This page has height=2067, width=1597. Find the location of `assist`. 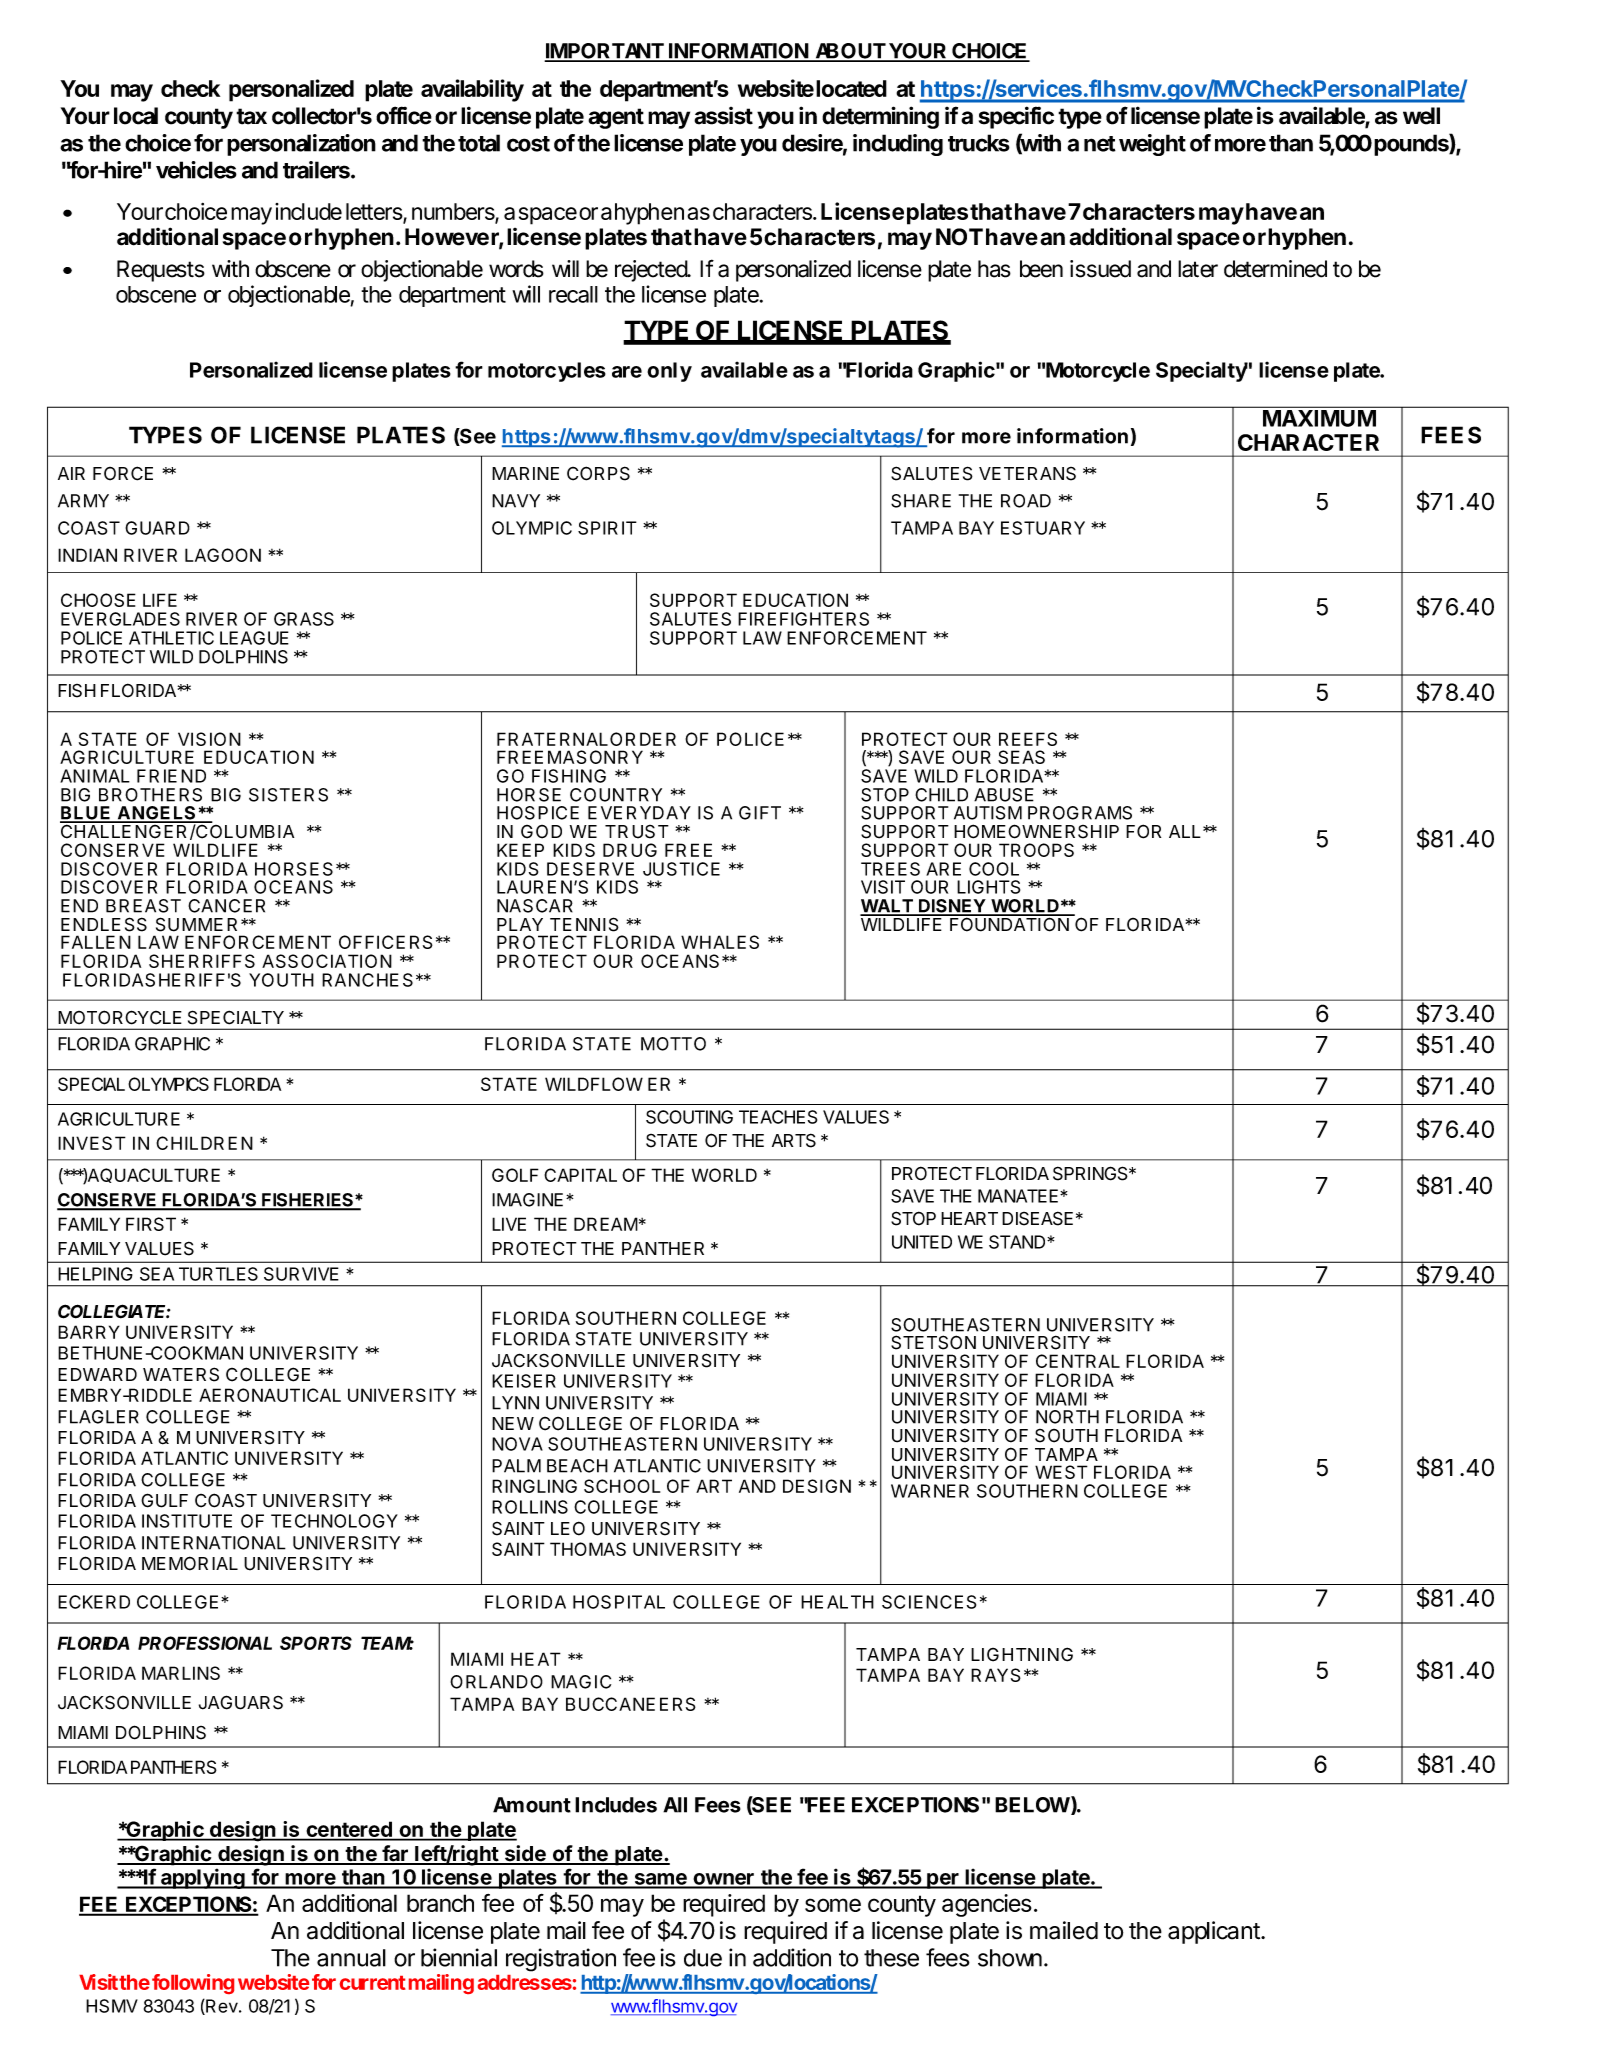

assist is located at coordinates (723, 116).
